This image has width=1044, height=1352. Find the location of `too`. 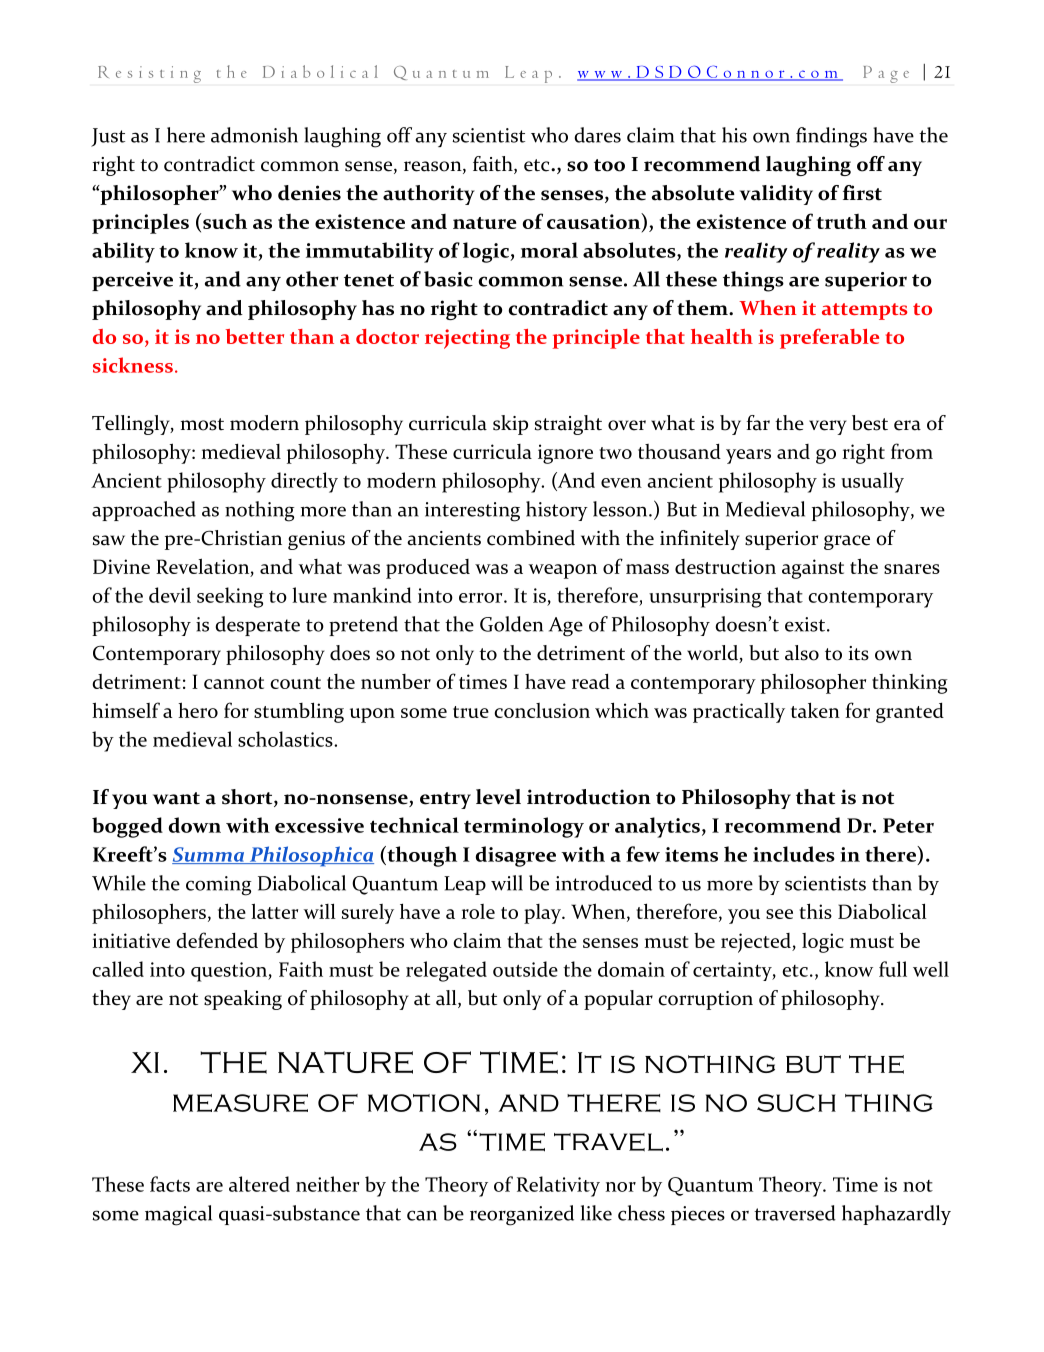

too is located at coordinates (609, 165).
